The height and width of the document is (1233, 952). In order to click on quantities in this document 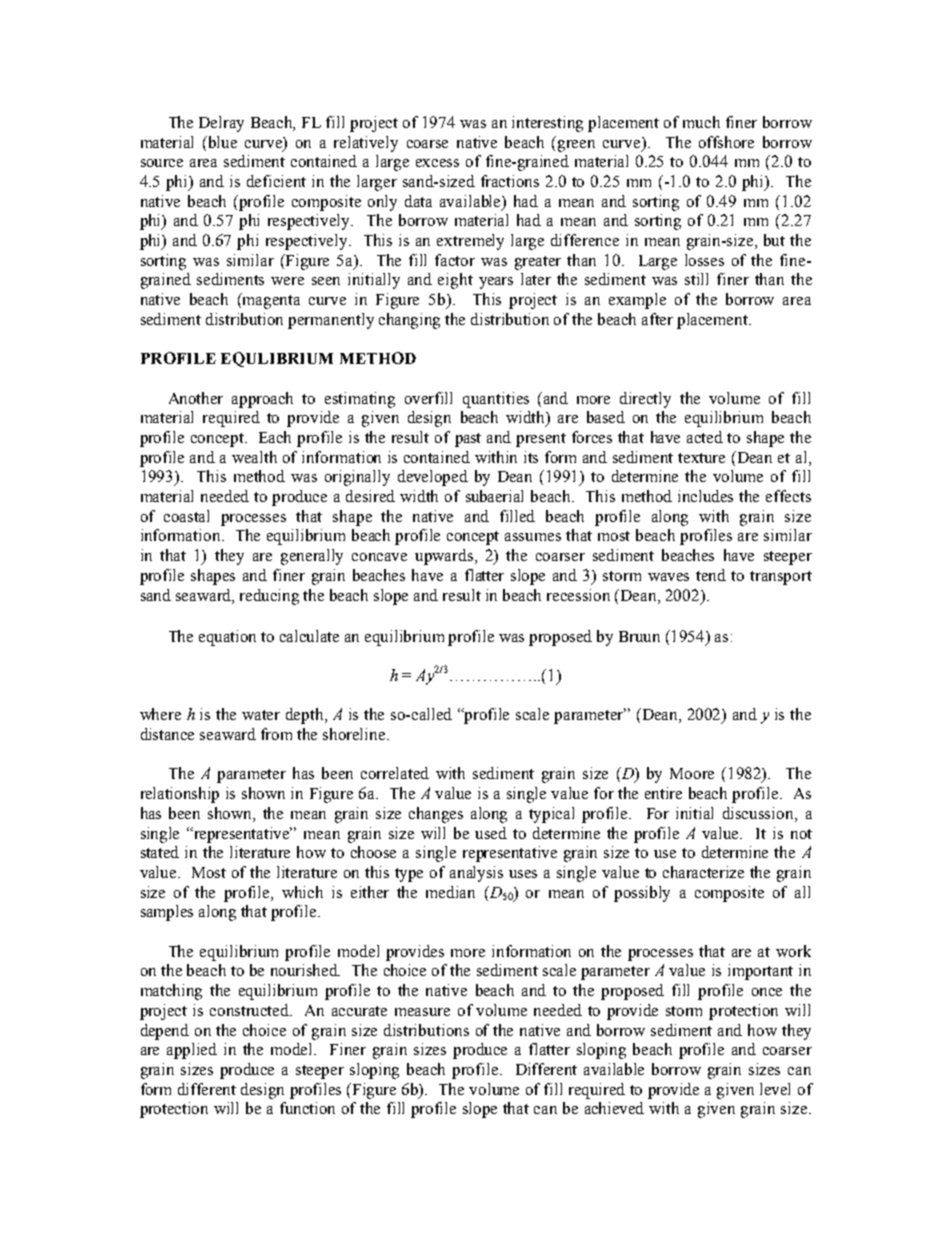, I will do `click(496, 400)`.
